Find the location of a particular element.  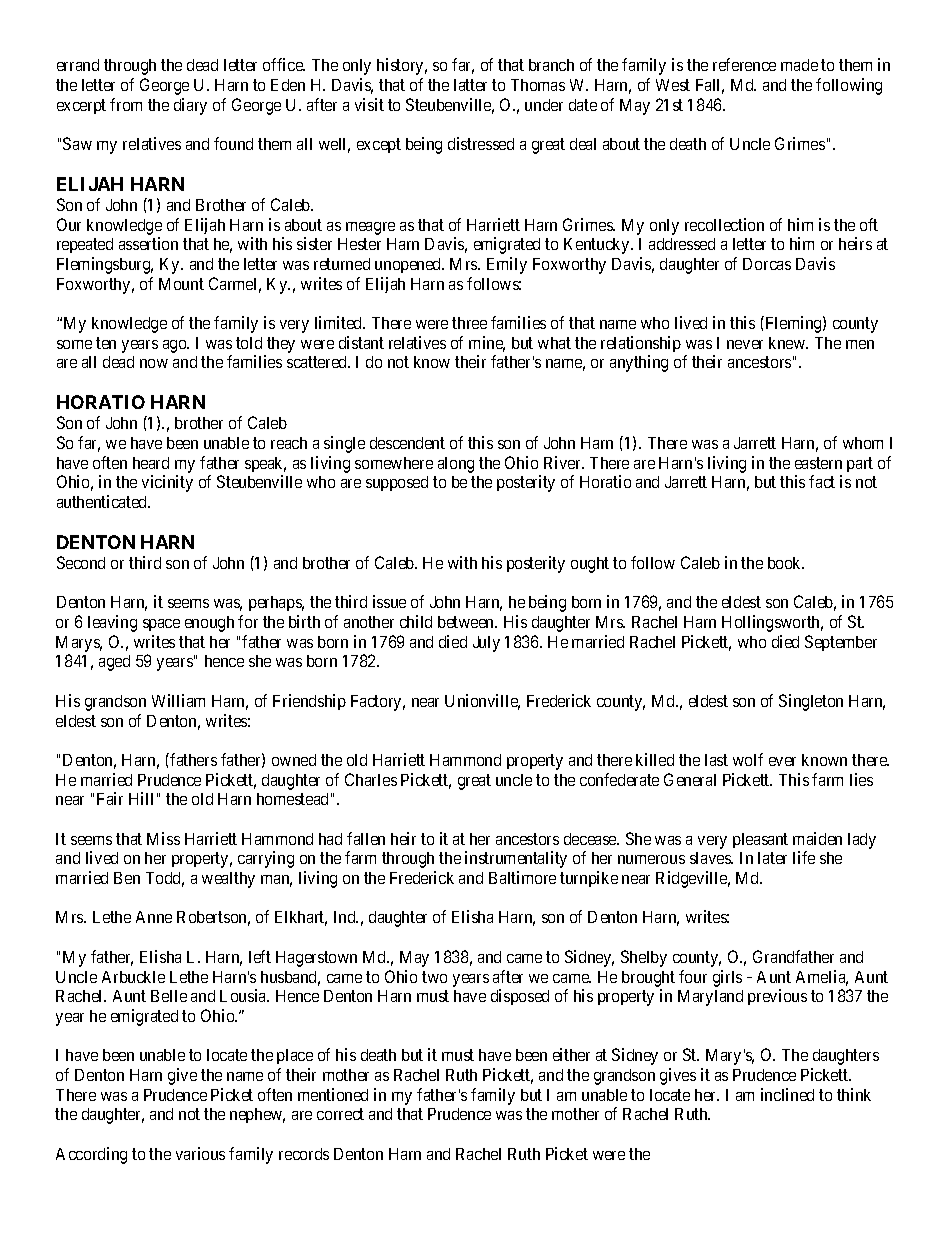

reference is located at coordinates (744, 64).
